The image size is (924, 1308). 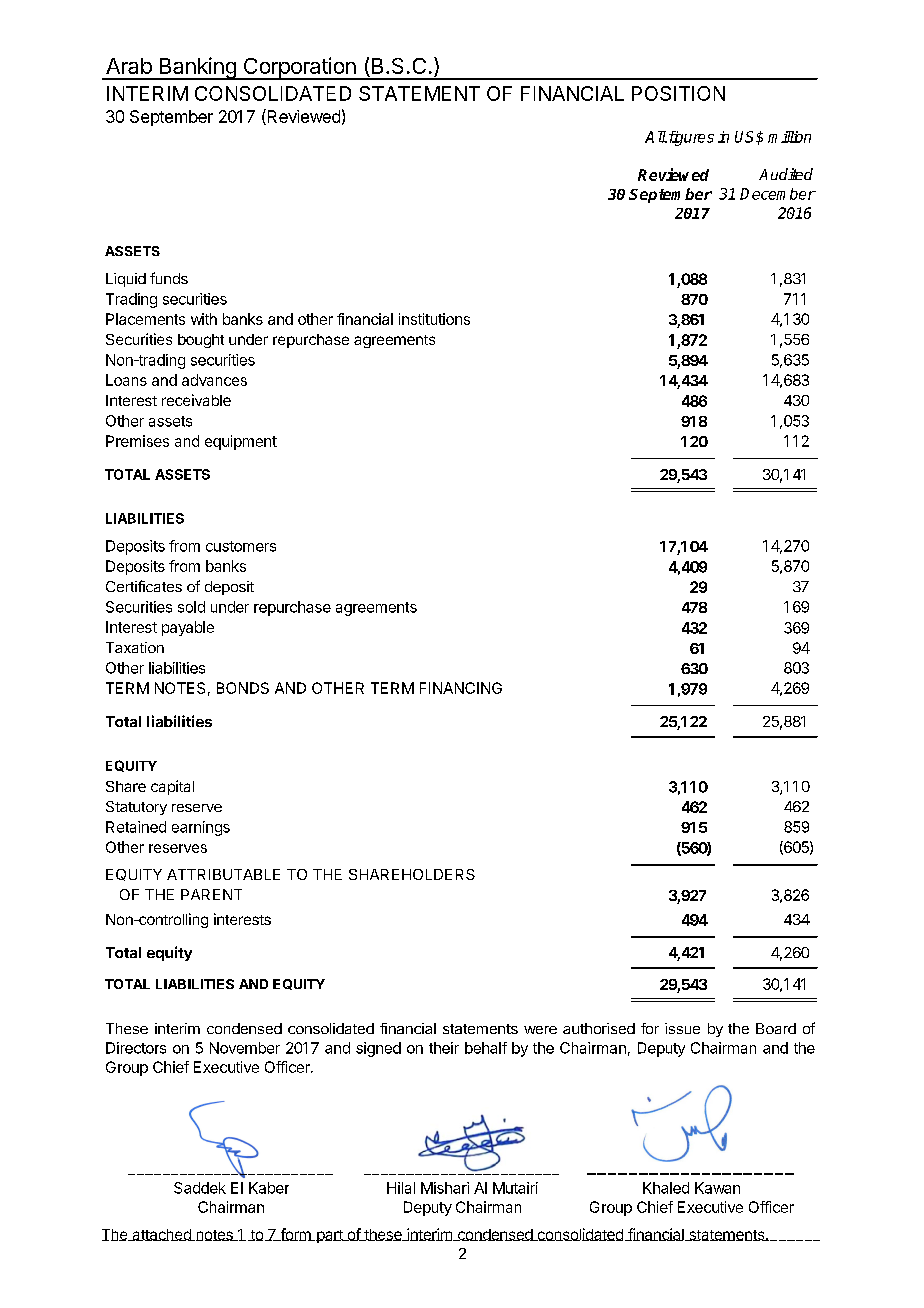 I want to click on FINANCING, so click(x=461, y=688).
